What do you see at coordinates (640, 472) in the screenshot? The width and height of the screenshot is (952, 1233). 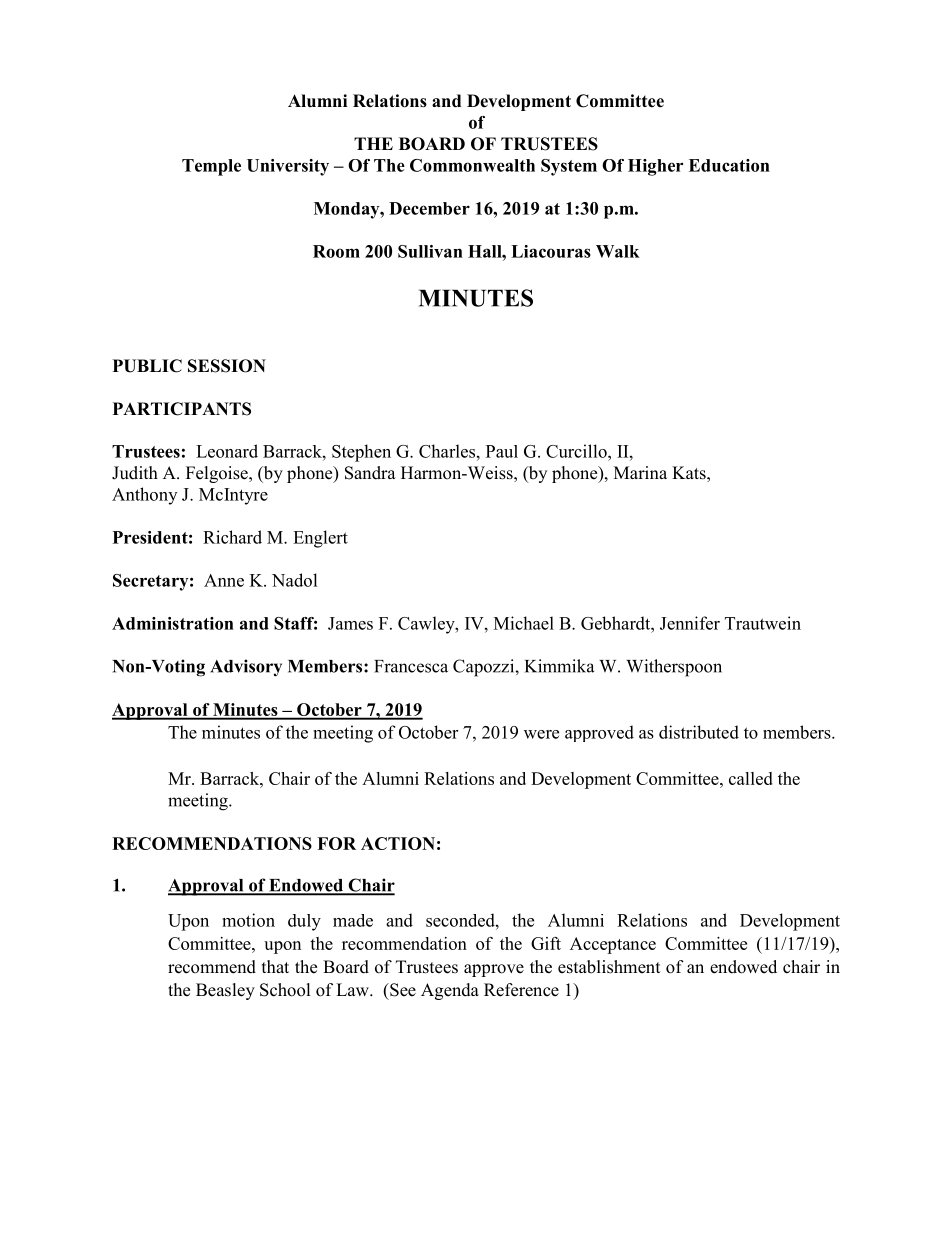 I see `Marina` at bounding box center [640, 472].
